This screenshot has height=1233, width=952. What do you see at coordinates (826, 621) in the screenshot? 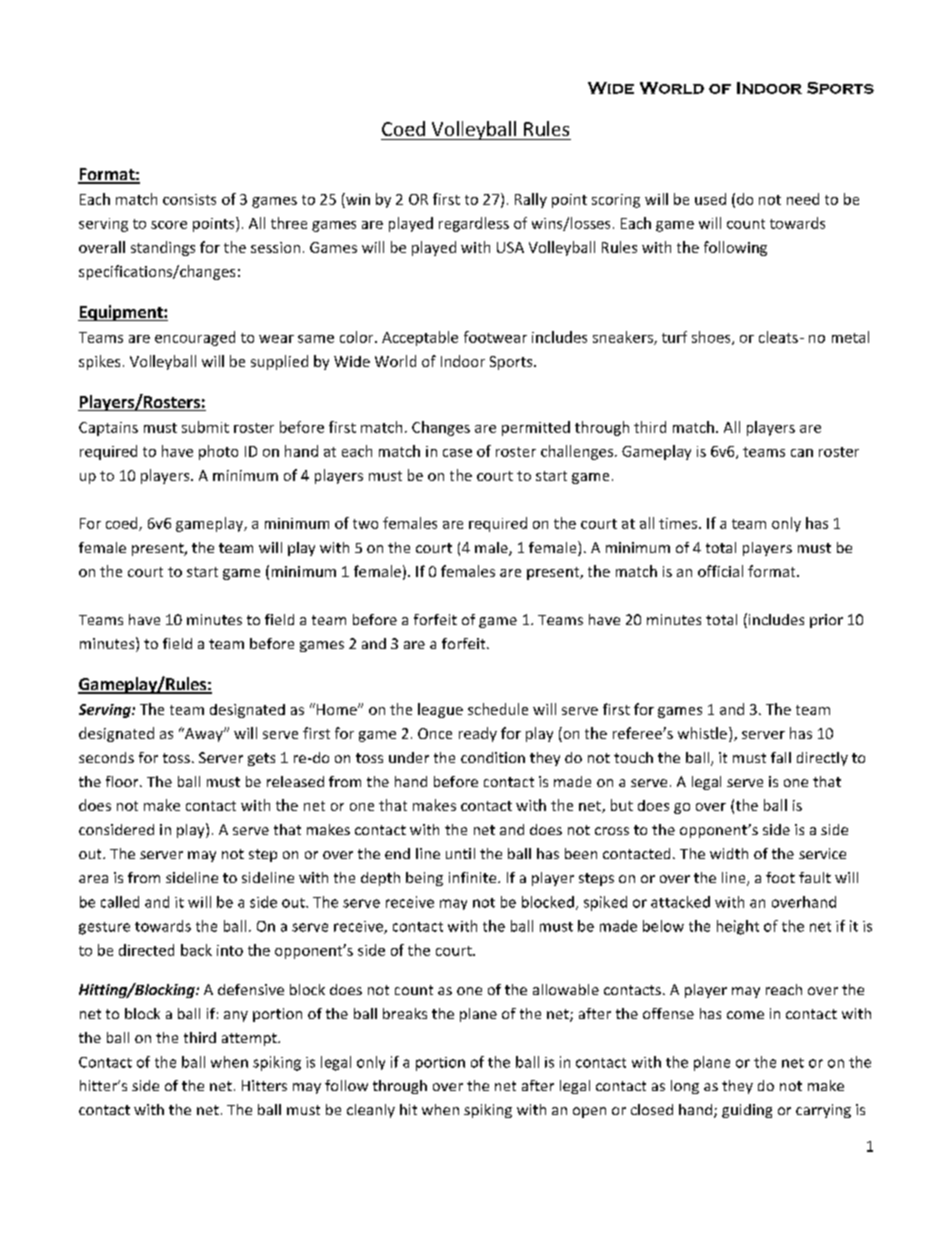
I see `prior` at bounding box center [826, 621].
